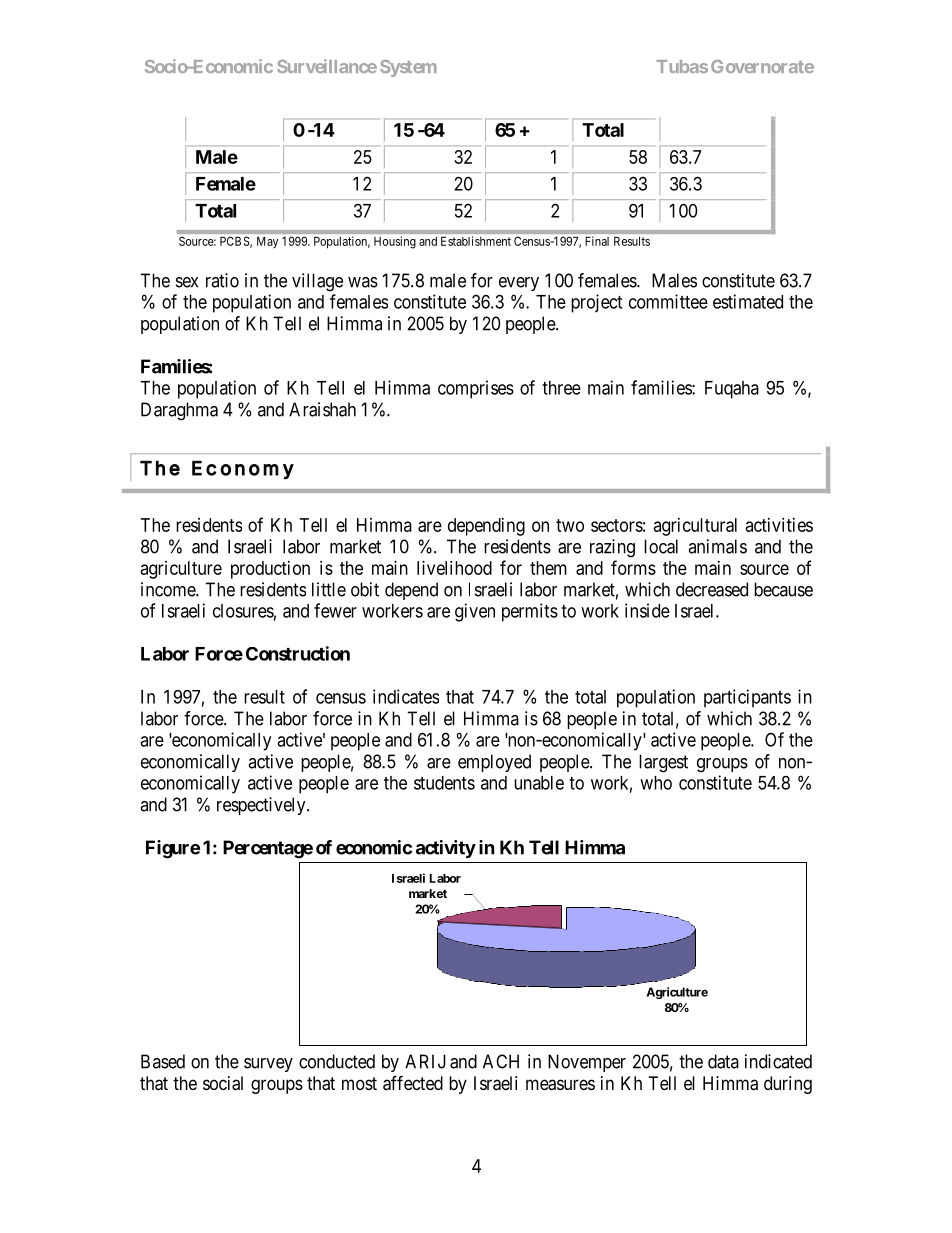 This screenshot has width=952, height=1233. I want to click on participants, so click(747, 698).
